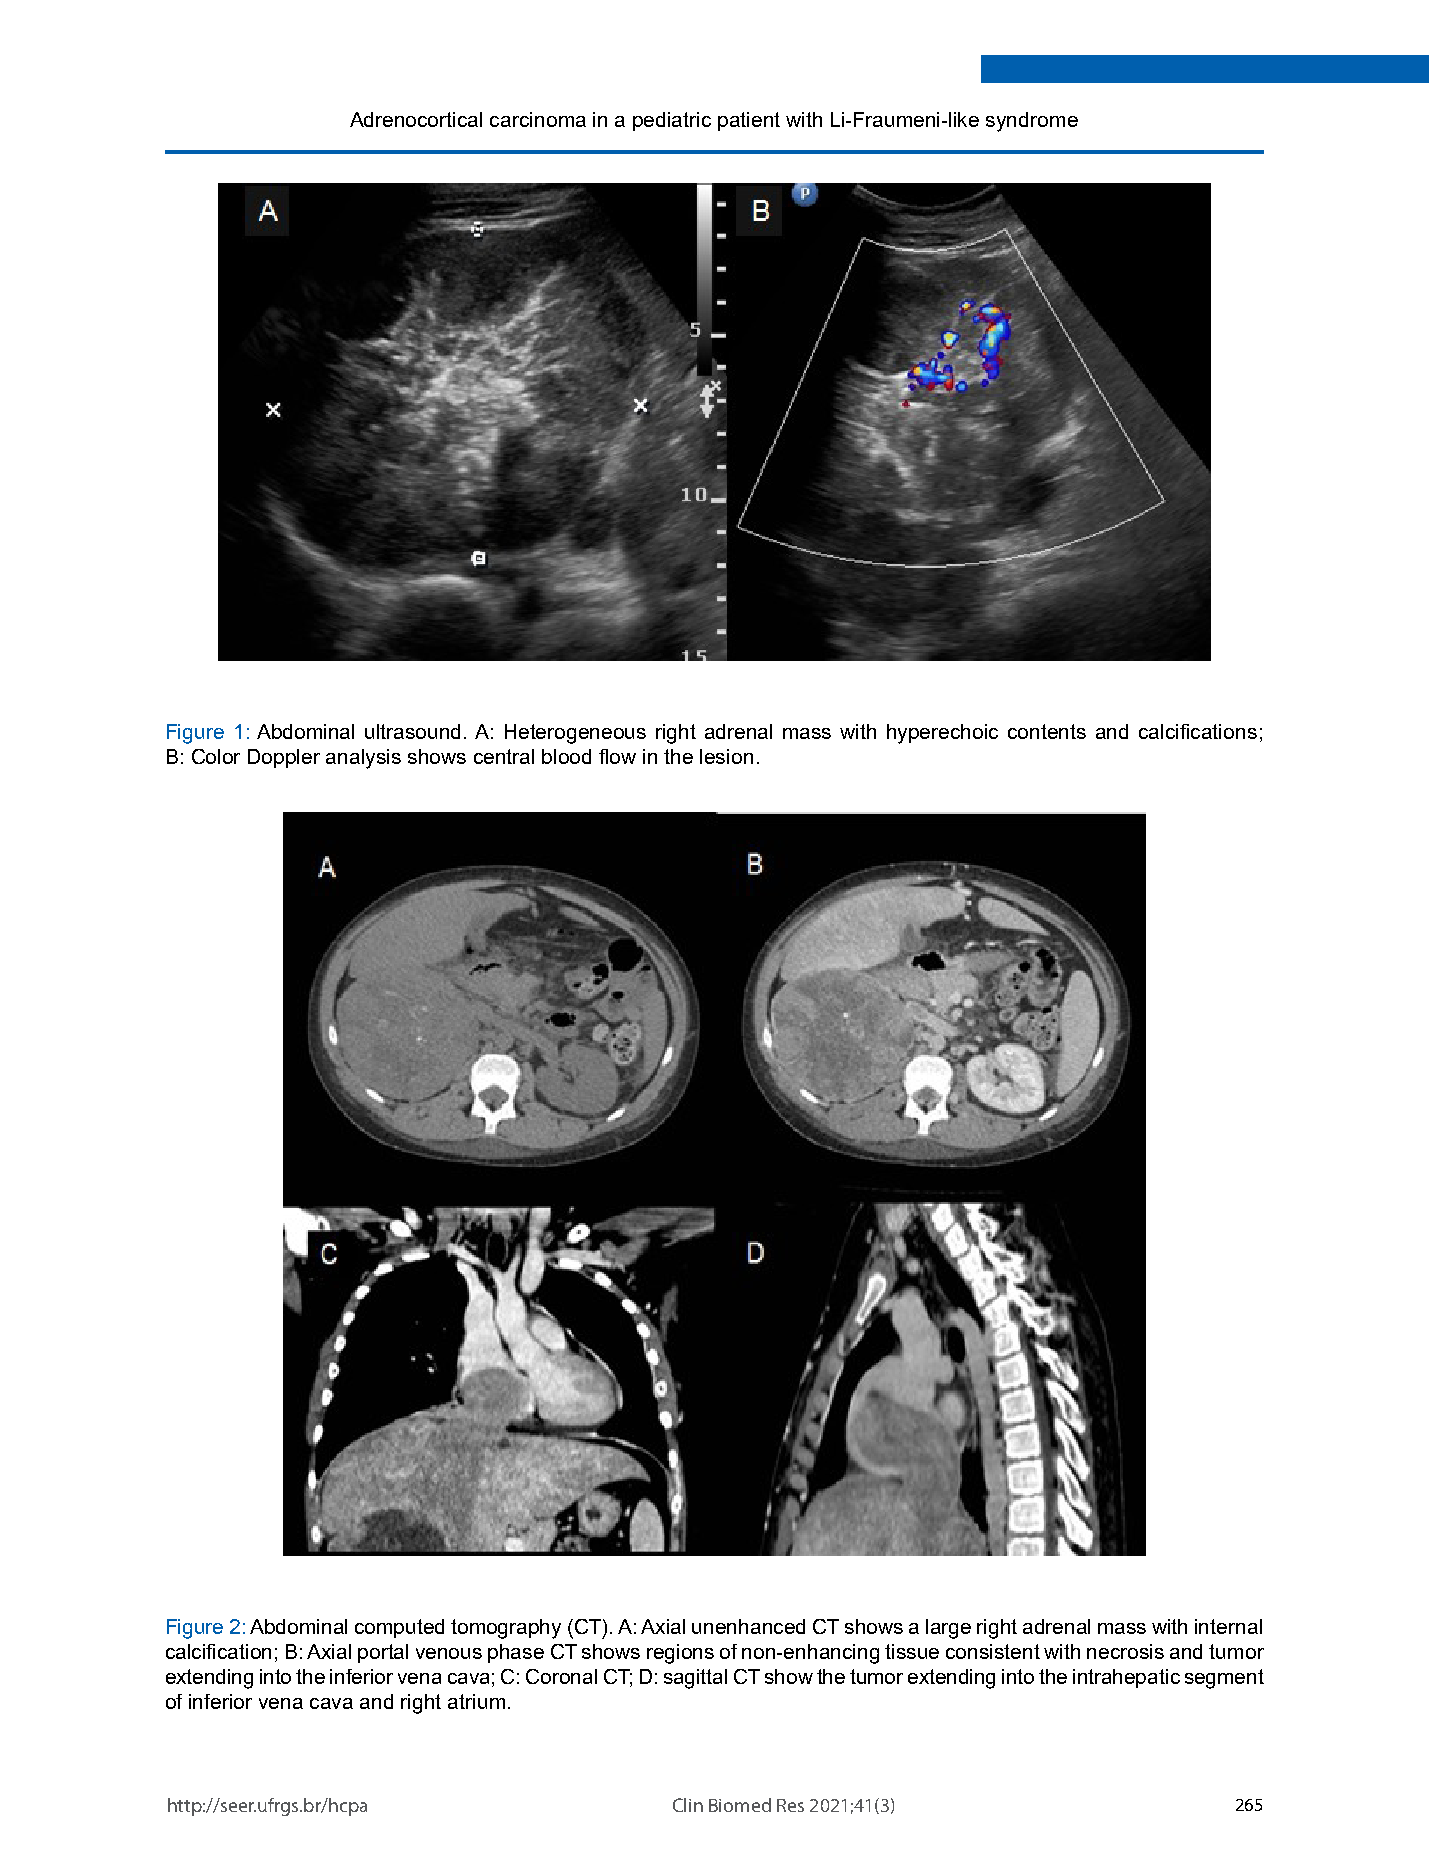  Describe the element at coordinates (726, 756) in the page. I see `lesion` at that location.
